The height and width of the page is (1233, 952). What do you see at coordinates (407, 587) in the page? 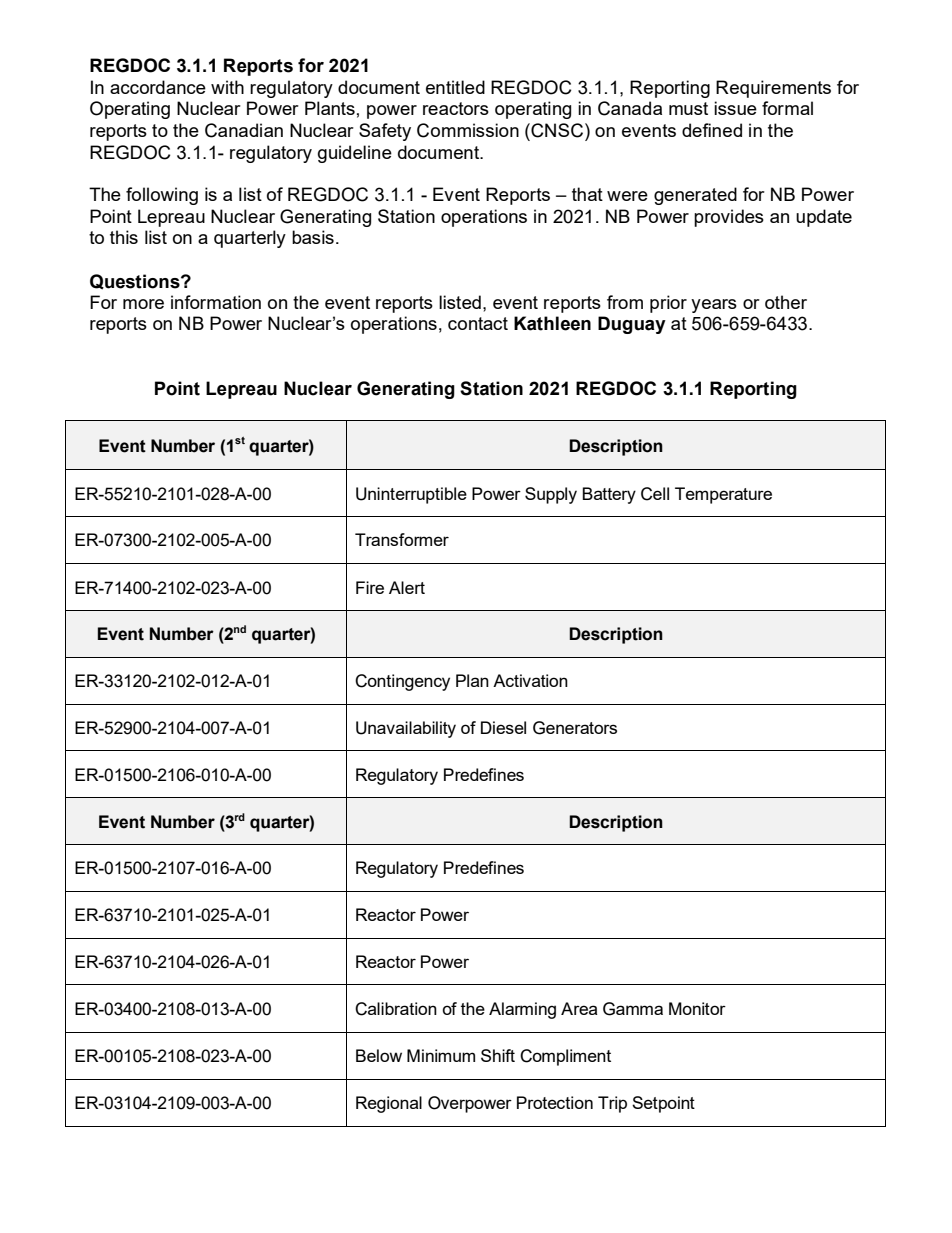
I see `Alert` at bounding box center [407, 587].
